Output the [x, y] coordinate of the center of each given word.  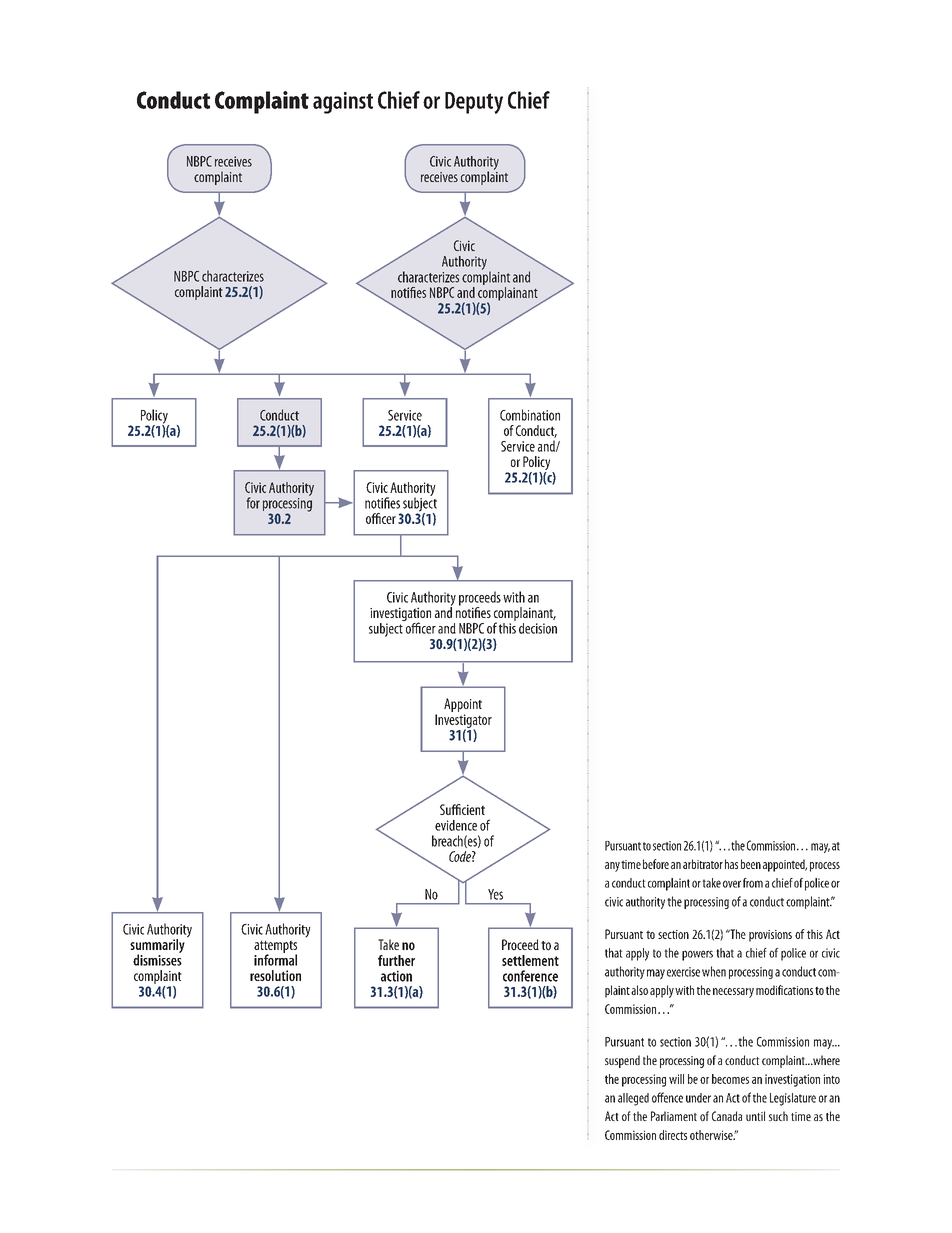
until [755, 1116]
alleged [633, 1099]
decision [538, 628]
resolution [275, 975]
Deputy [474, 103]
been [751, 864]
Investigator [463, 722]
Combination [530, 415]
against [343, 103]
